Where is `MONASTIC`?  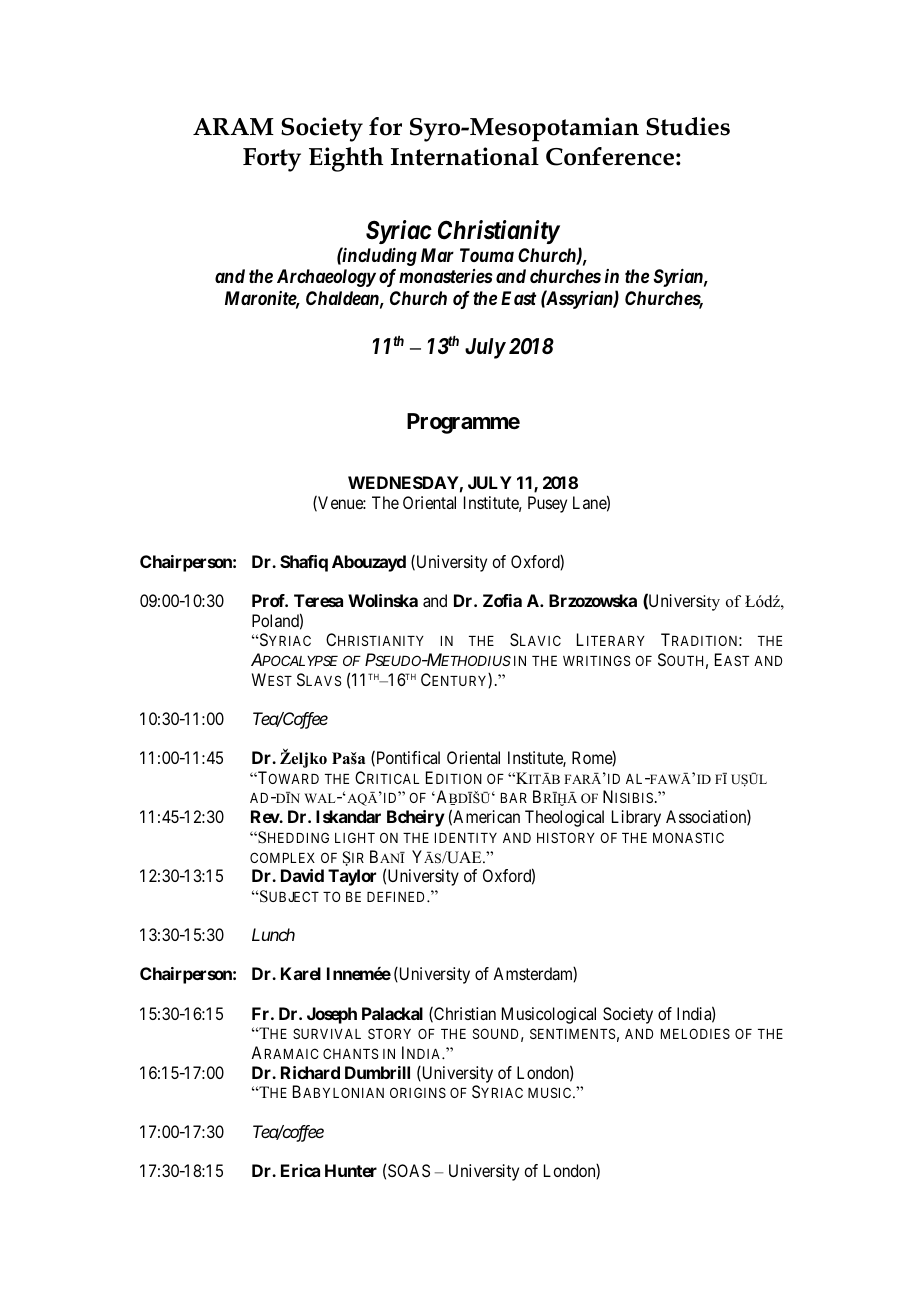
MONASTIC is located at coordinates (688, 837).
